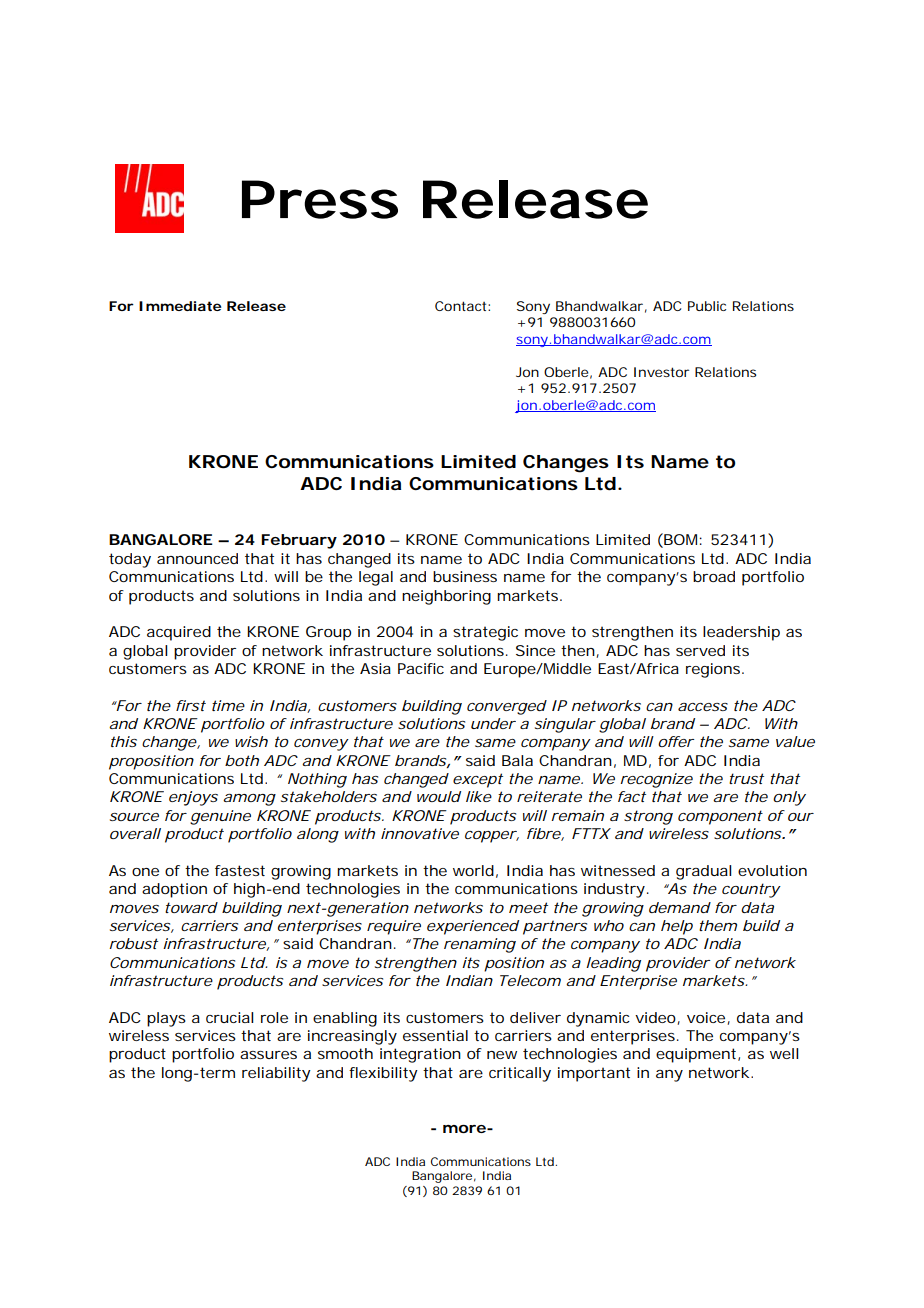  Describe the element at coordinates (479, 796) in the screenshot. I see `like` at that location.
